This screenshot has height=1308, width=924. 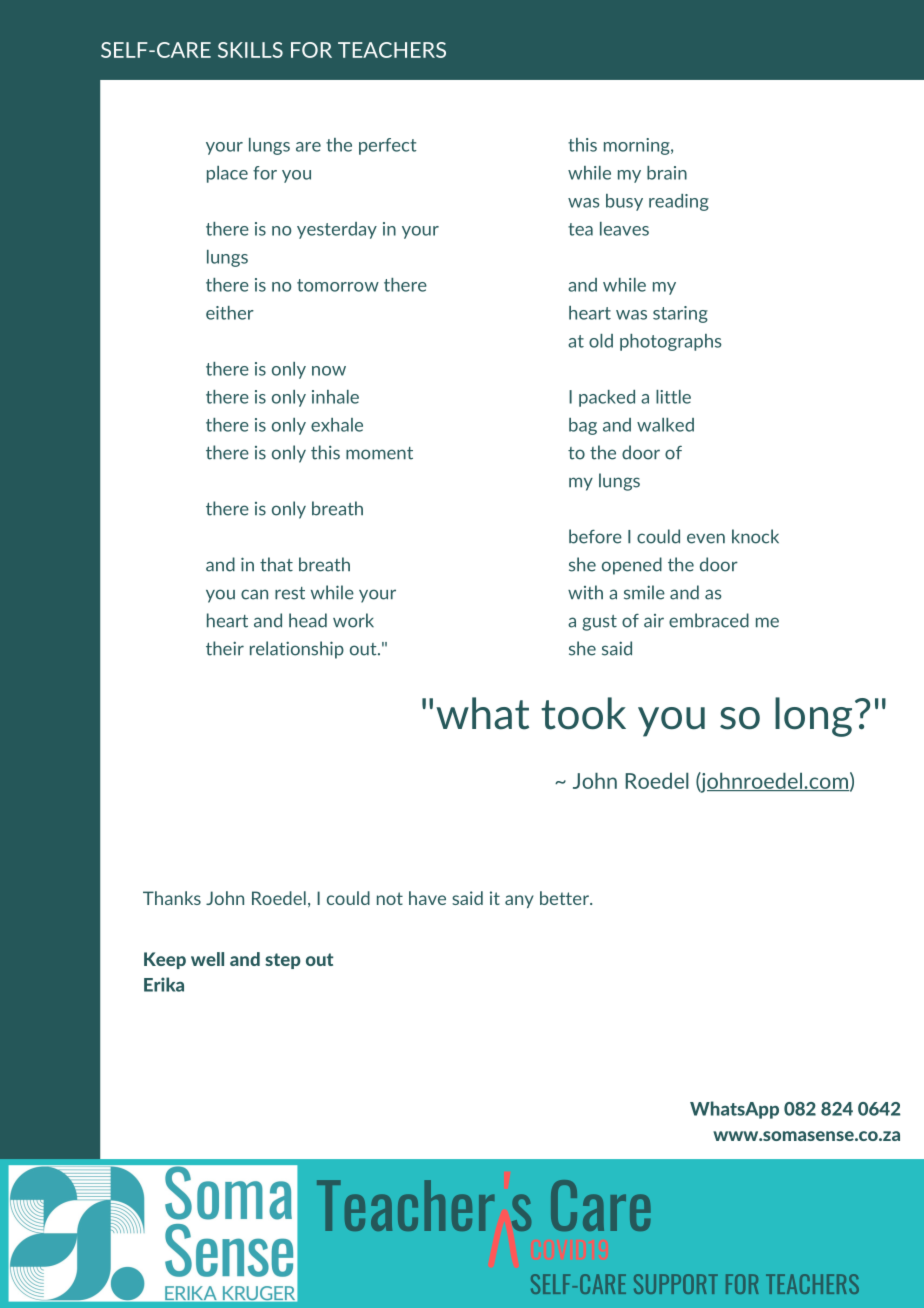 What do you see at coordinates (667, 173) in the screenshot?
I see `brain` at bounding box center [667, 173].
